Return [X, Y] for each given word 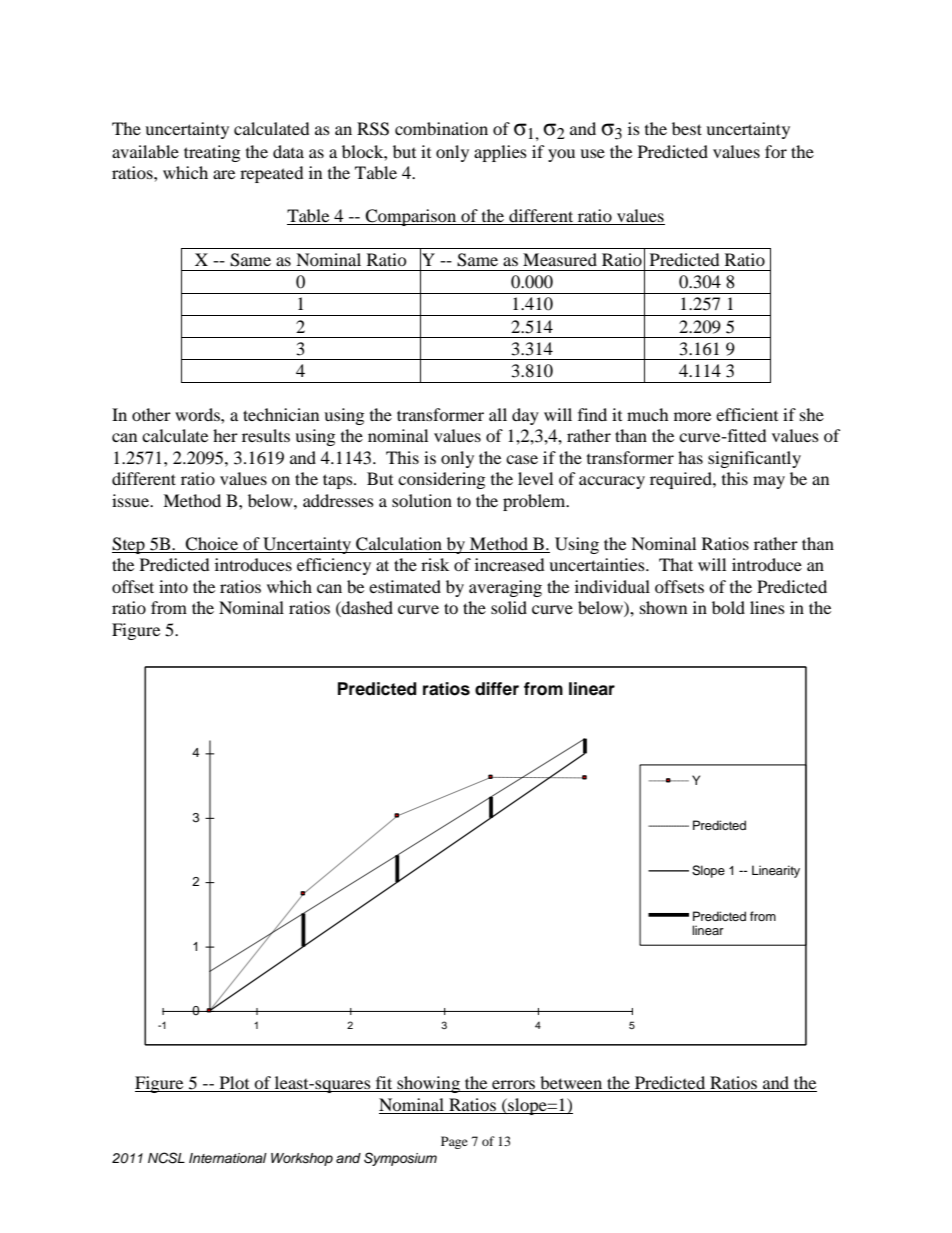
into [173, 586]
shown [663, 607]
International [228, 1158]
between [571, 1084]
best [687, 128]
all [498, 414]
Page [454, 1142]
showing [428, 1084]
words [198, 414]
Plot [234, 1084]
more [692, 416]
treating [212, 153]
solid [509, 607]
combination [441, 128]
